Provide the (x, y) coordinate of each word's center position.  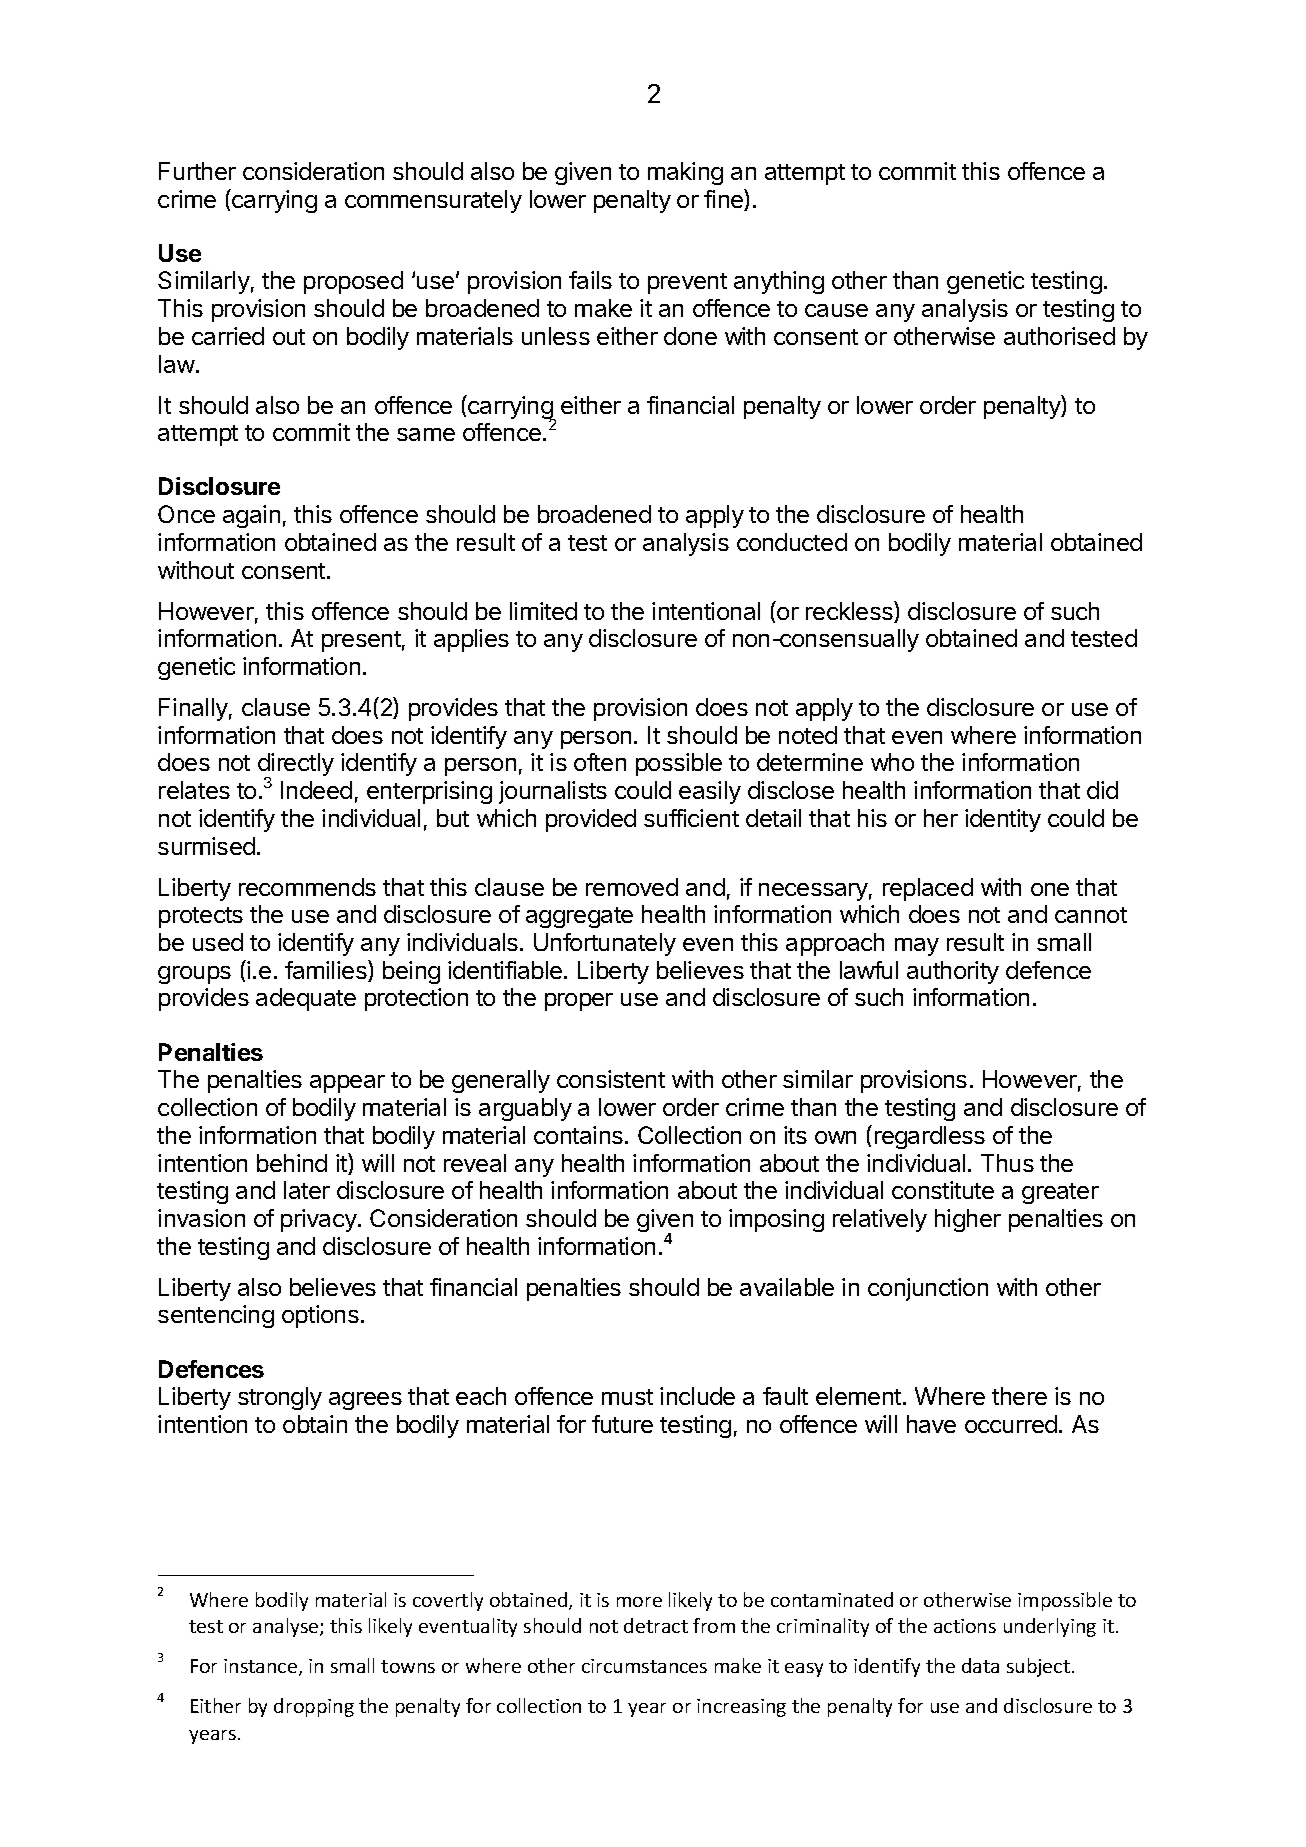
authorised (1059, 336)
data (980, 1665)
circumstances (644, 1666)
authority (953, 972)
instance (262, 1667)
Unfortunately (605, 944)
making (685, 173)
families (327, 971)
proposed (353, 282)
